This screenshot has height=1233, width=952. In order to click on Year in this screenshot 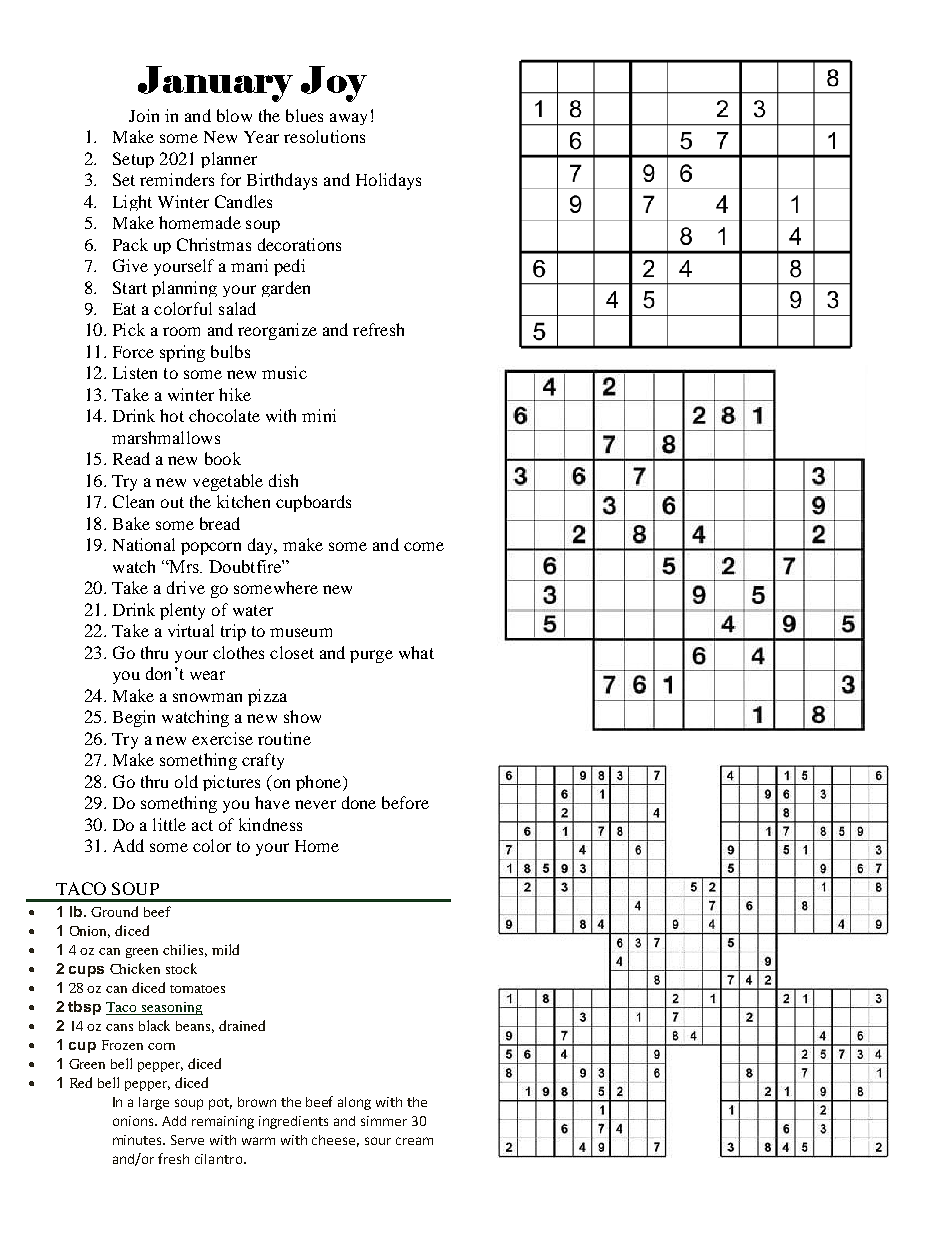, I will do `click(261, 137)`.
